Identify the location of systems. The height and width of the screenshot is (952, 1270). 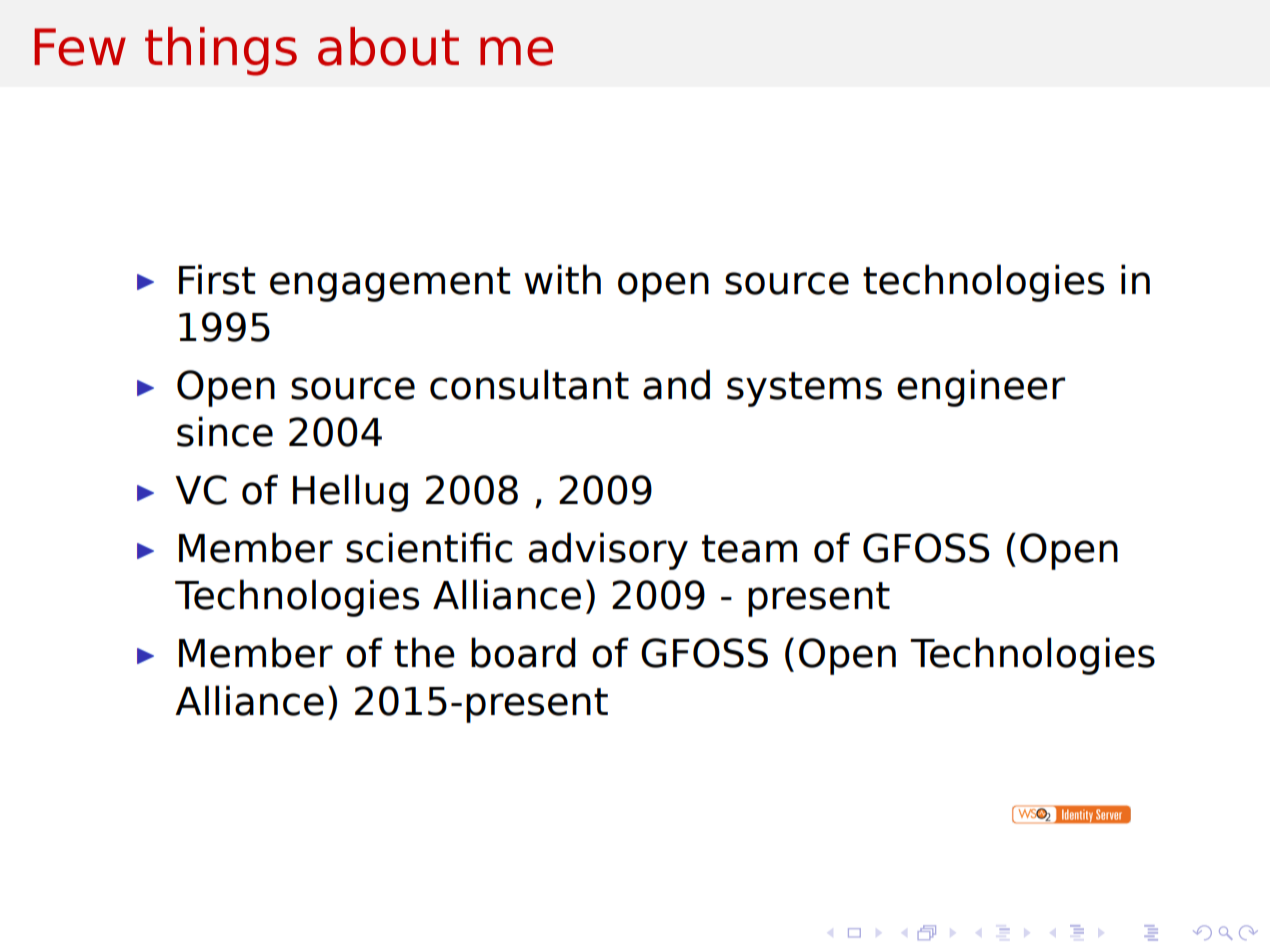
(804, 389).
